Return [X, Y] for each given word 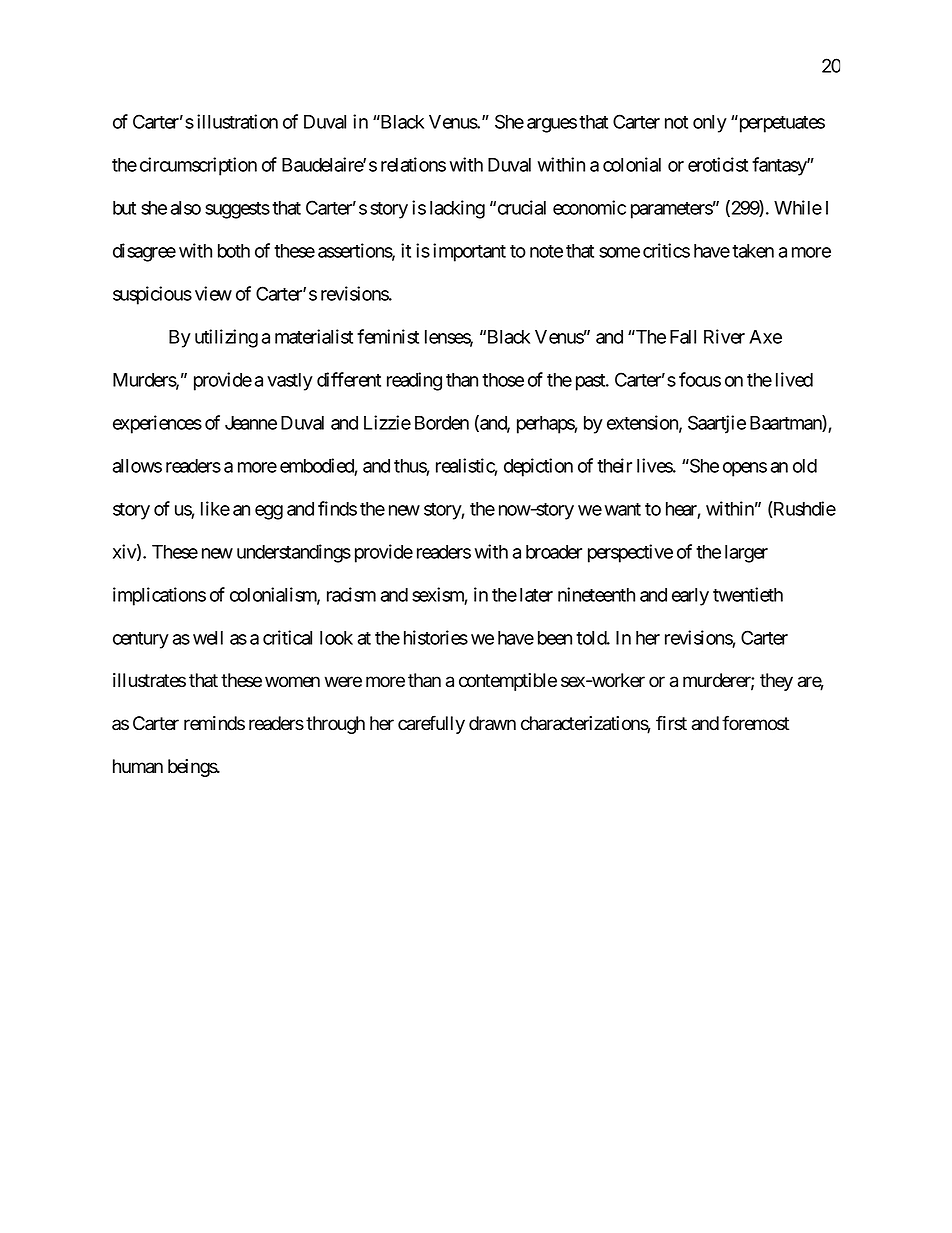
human [138, 766]
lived [794, 379]
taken [753, 251]
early [690, 597]
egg [269, 512]
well [208, 638]
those [503, 380]
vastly [290, 382]
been [555, 638]
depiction [538, 467]
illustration [237, 121]
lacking [457, 209]
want [623, 509]
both [234, 251]
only [710, 124]
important [469, 252]
